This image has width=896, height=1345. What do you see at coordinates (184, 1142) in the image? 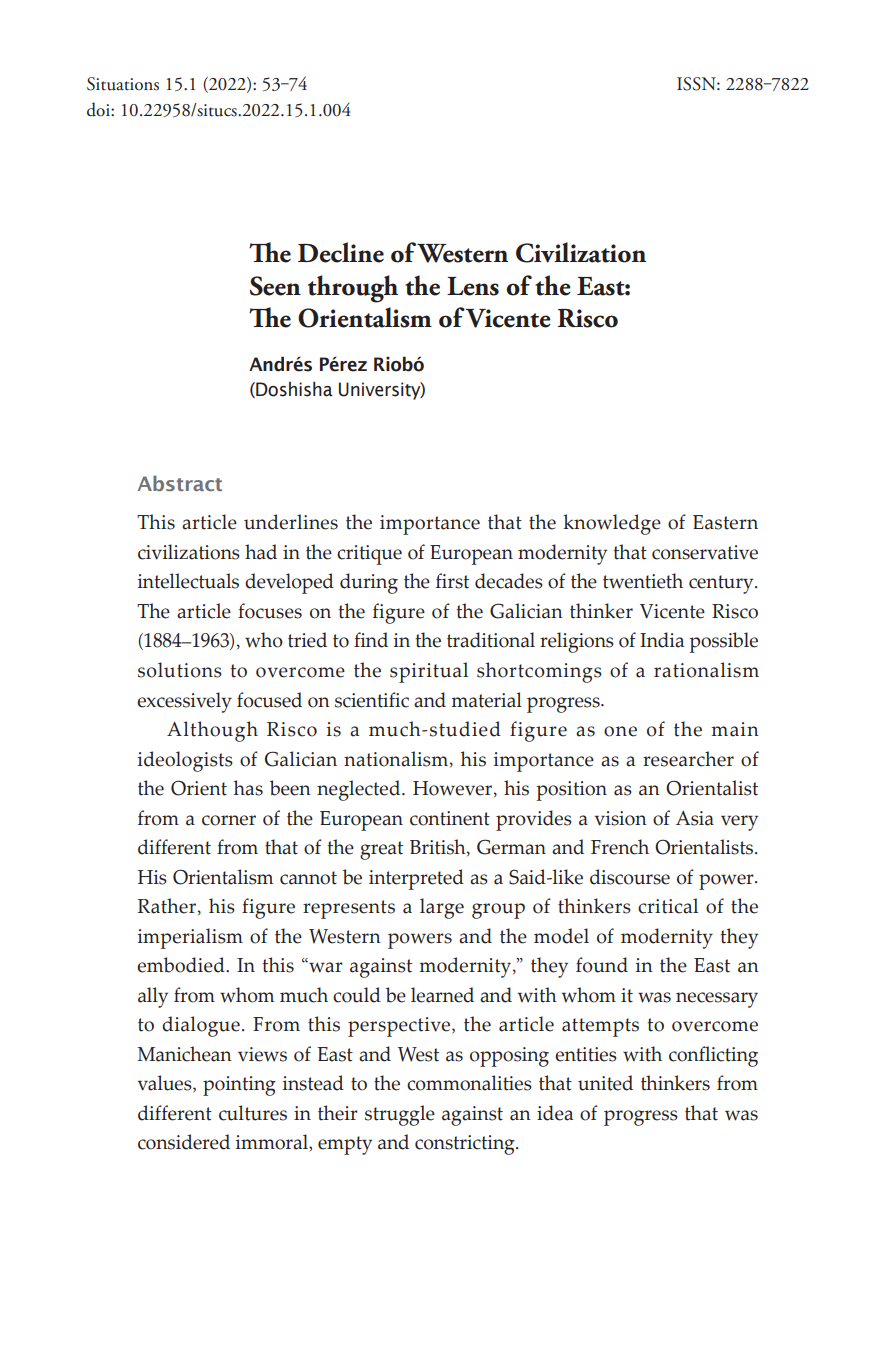
I see `considered` at bounding box center [184, 1142].
